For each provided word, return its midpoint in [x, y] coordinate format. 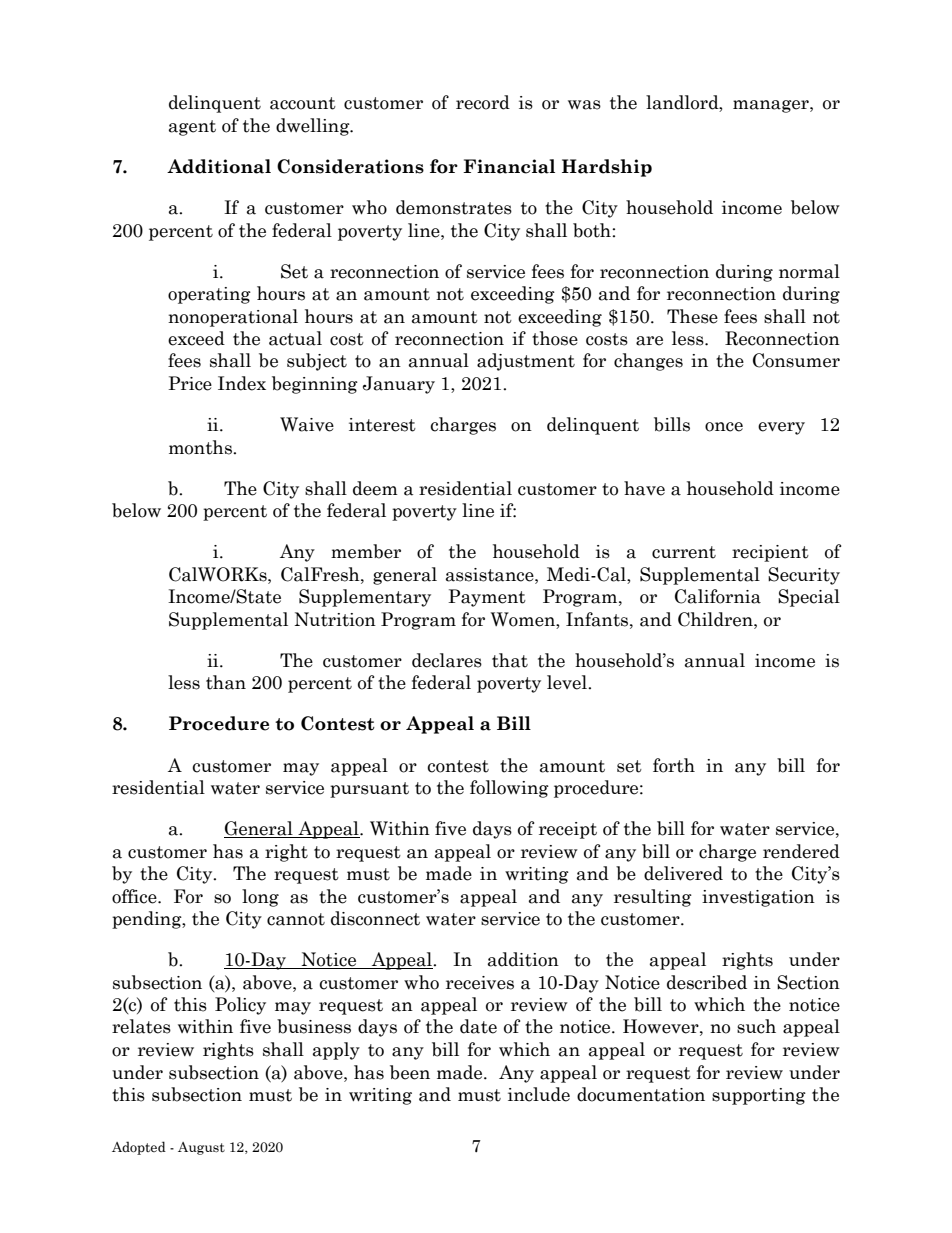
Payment [487, 598]
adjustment [526, 362]
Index [242, 383]
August [201, 1148]
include [539, 1094]
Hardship [607, 168]
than [226, 682]
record [483, 102]
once [724, 427]
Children [716, 619]
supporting [759, 1096]
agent [192, 128]
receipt [568, 830]
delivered [683, 873]
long [260, 898]
